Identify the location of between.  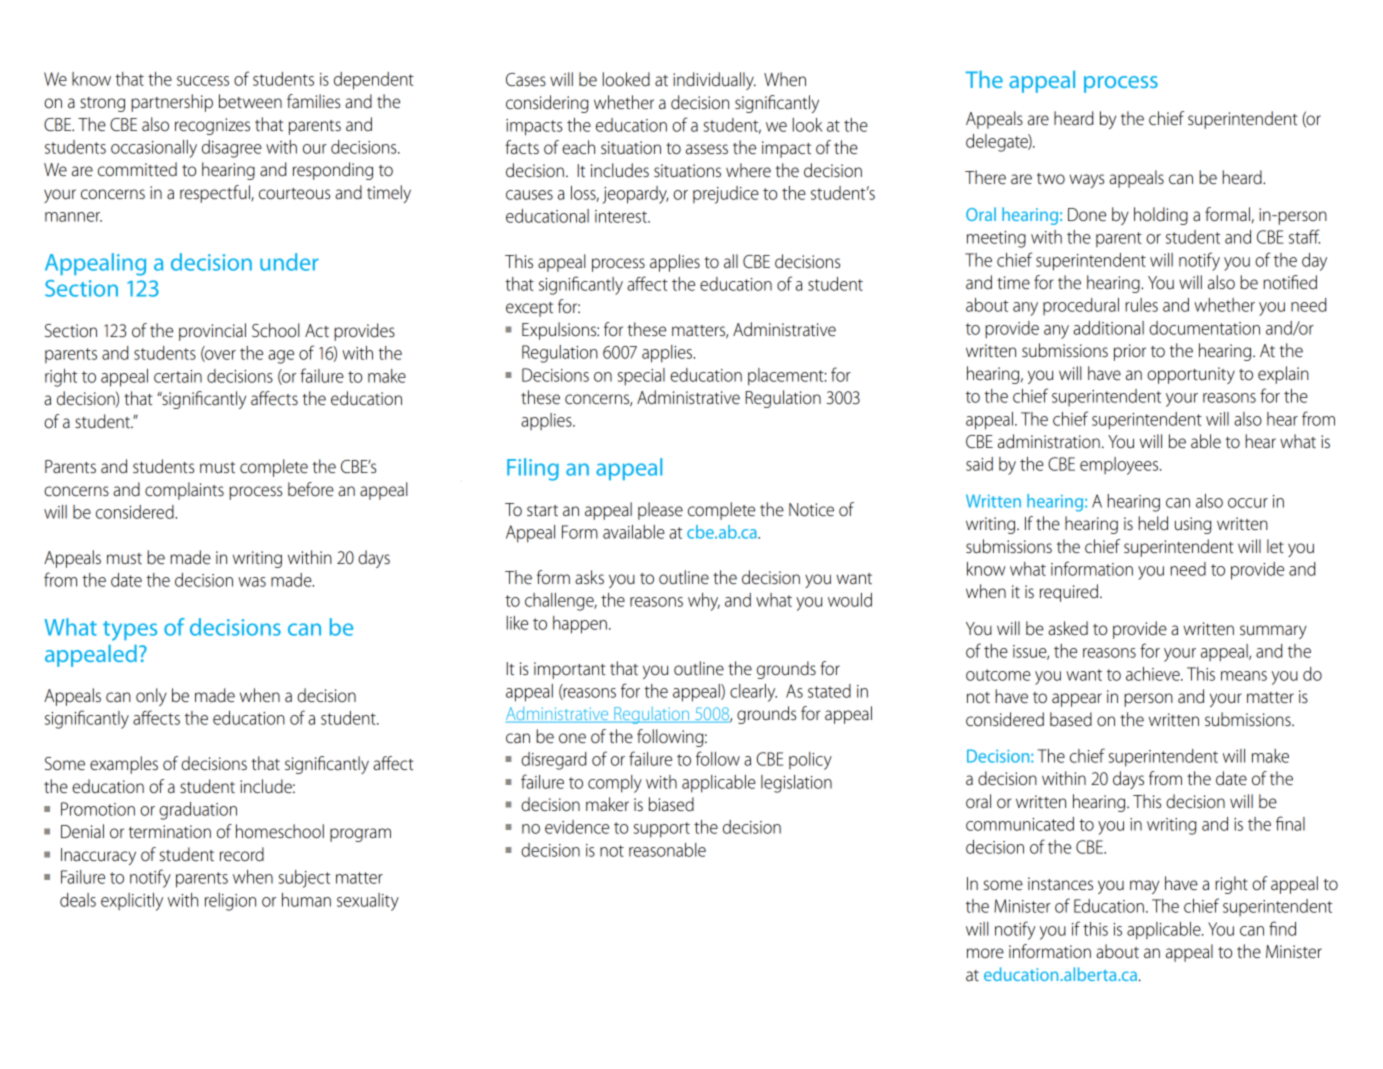
(250, 101).
